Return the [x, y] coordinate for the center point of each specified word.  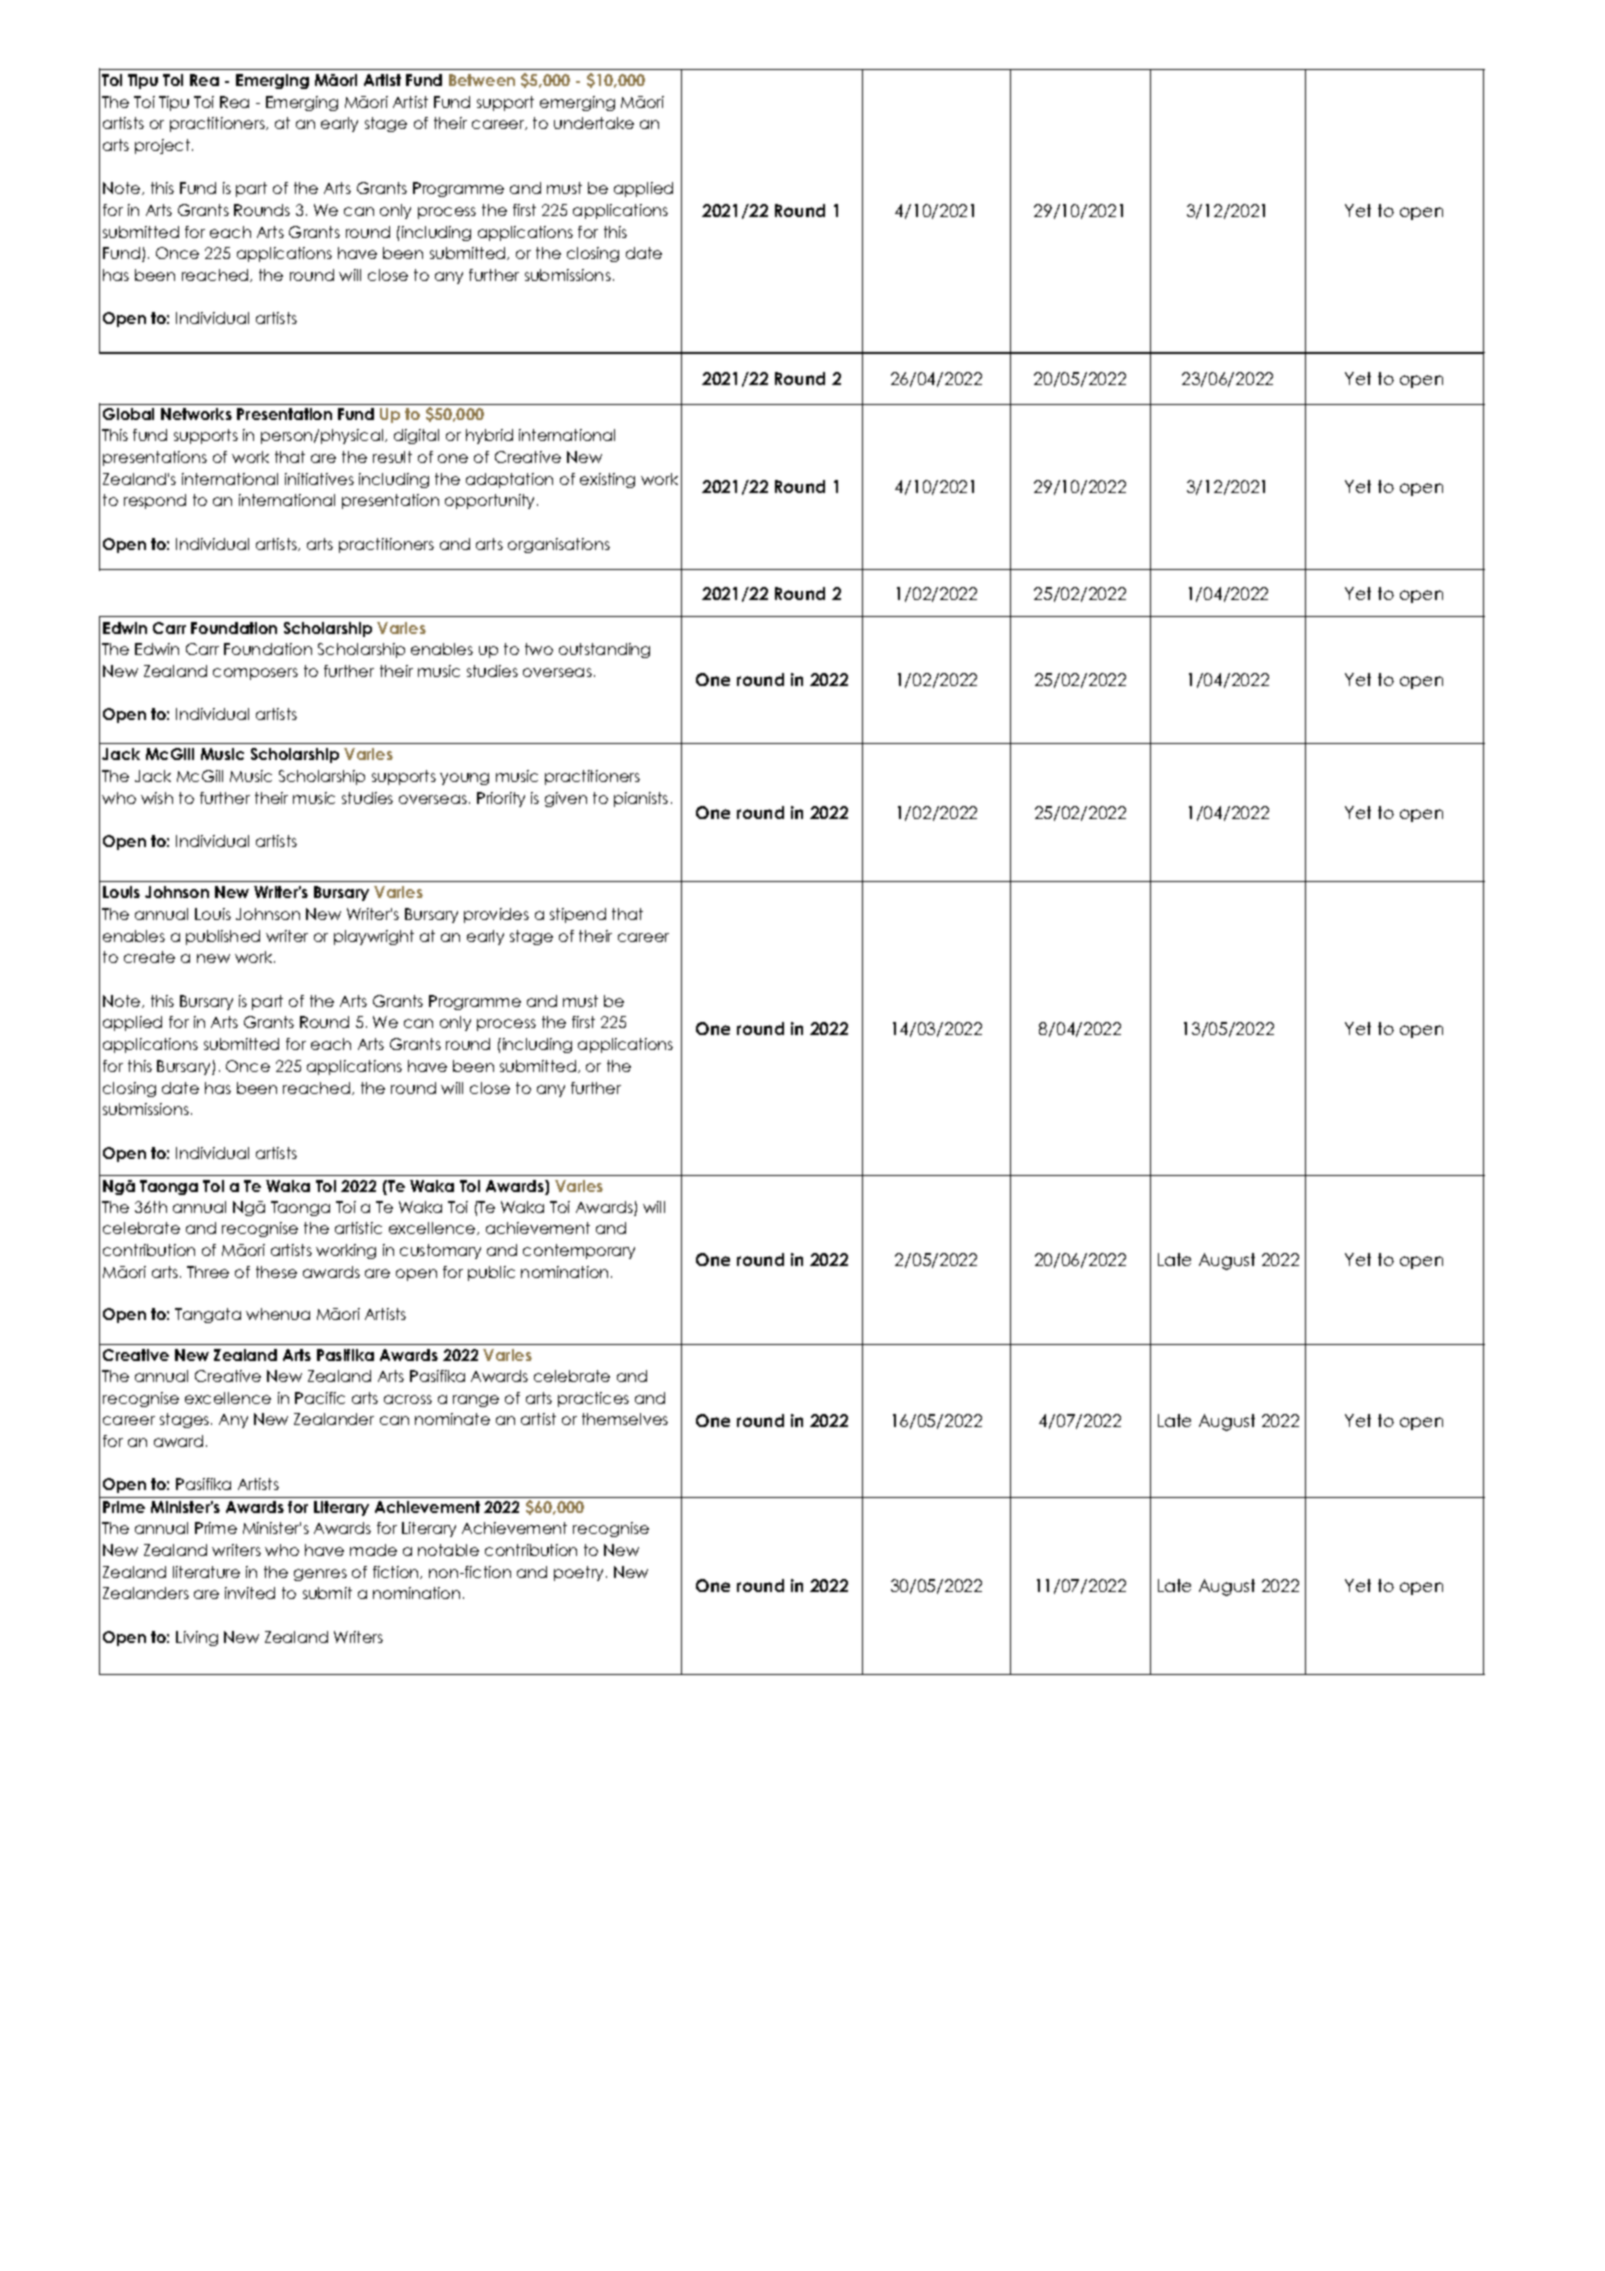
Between [482, 80]
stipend [578, 915]
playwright [374, 937]
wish [157, 798]
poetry [580, 1573]
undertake [594, 123]
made [373, 1550]
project [164, 146]
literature [206, 1572]
